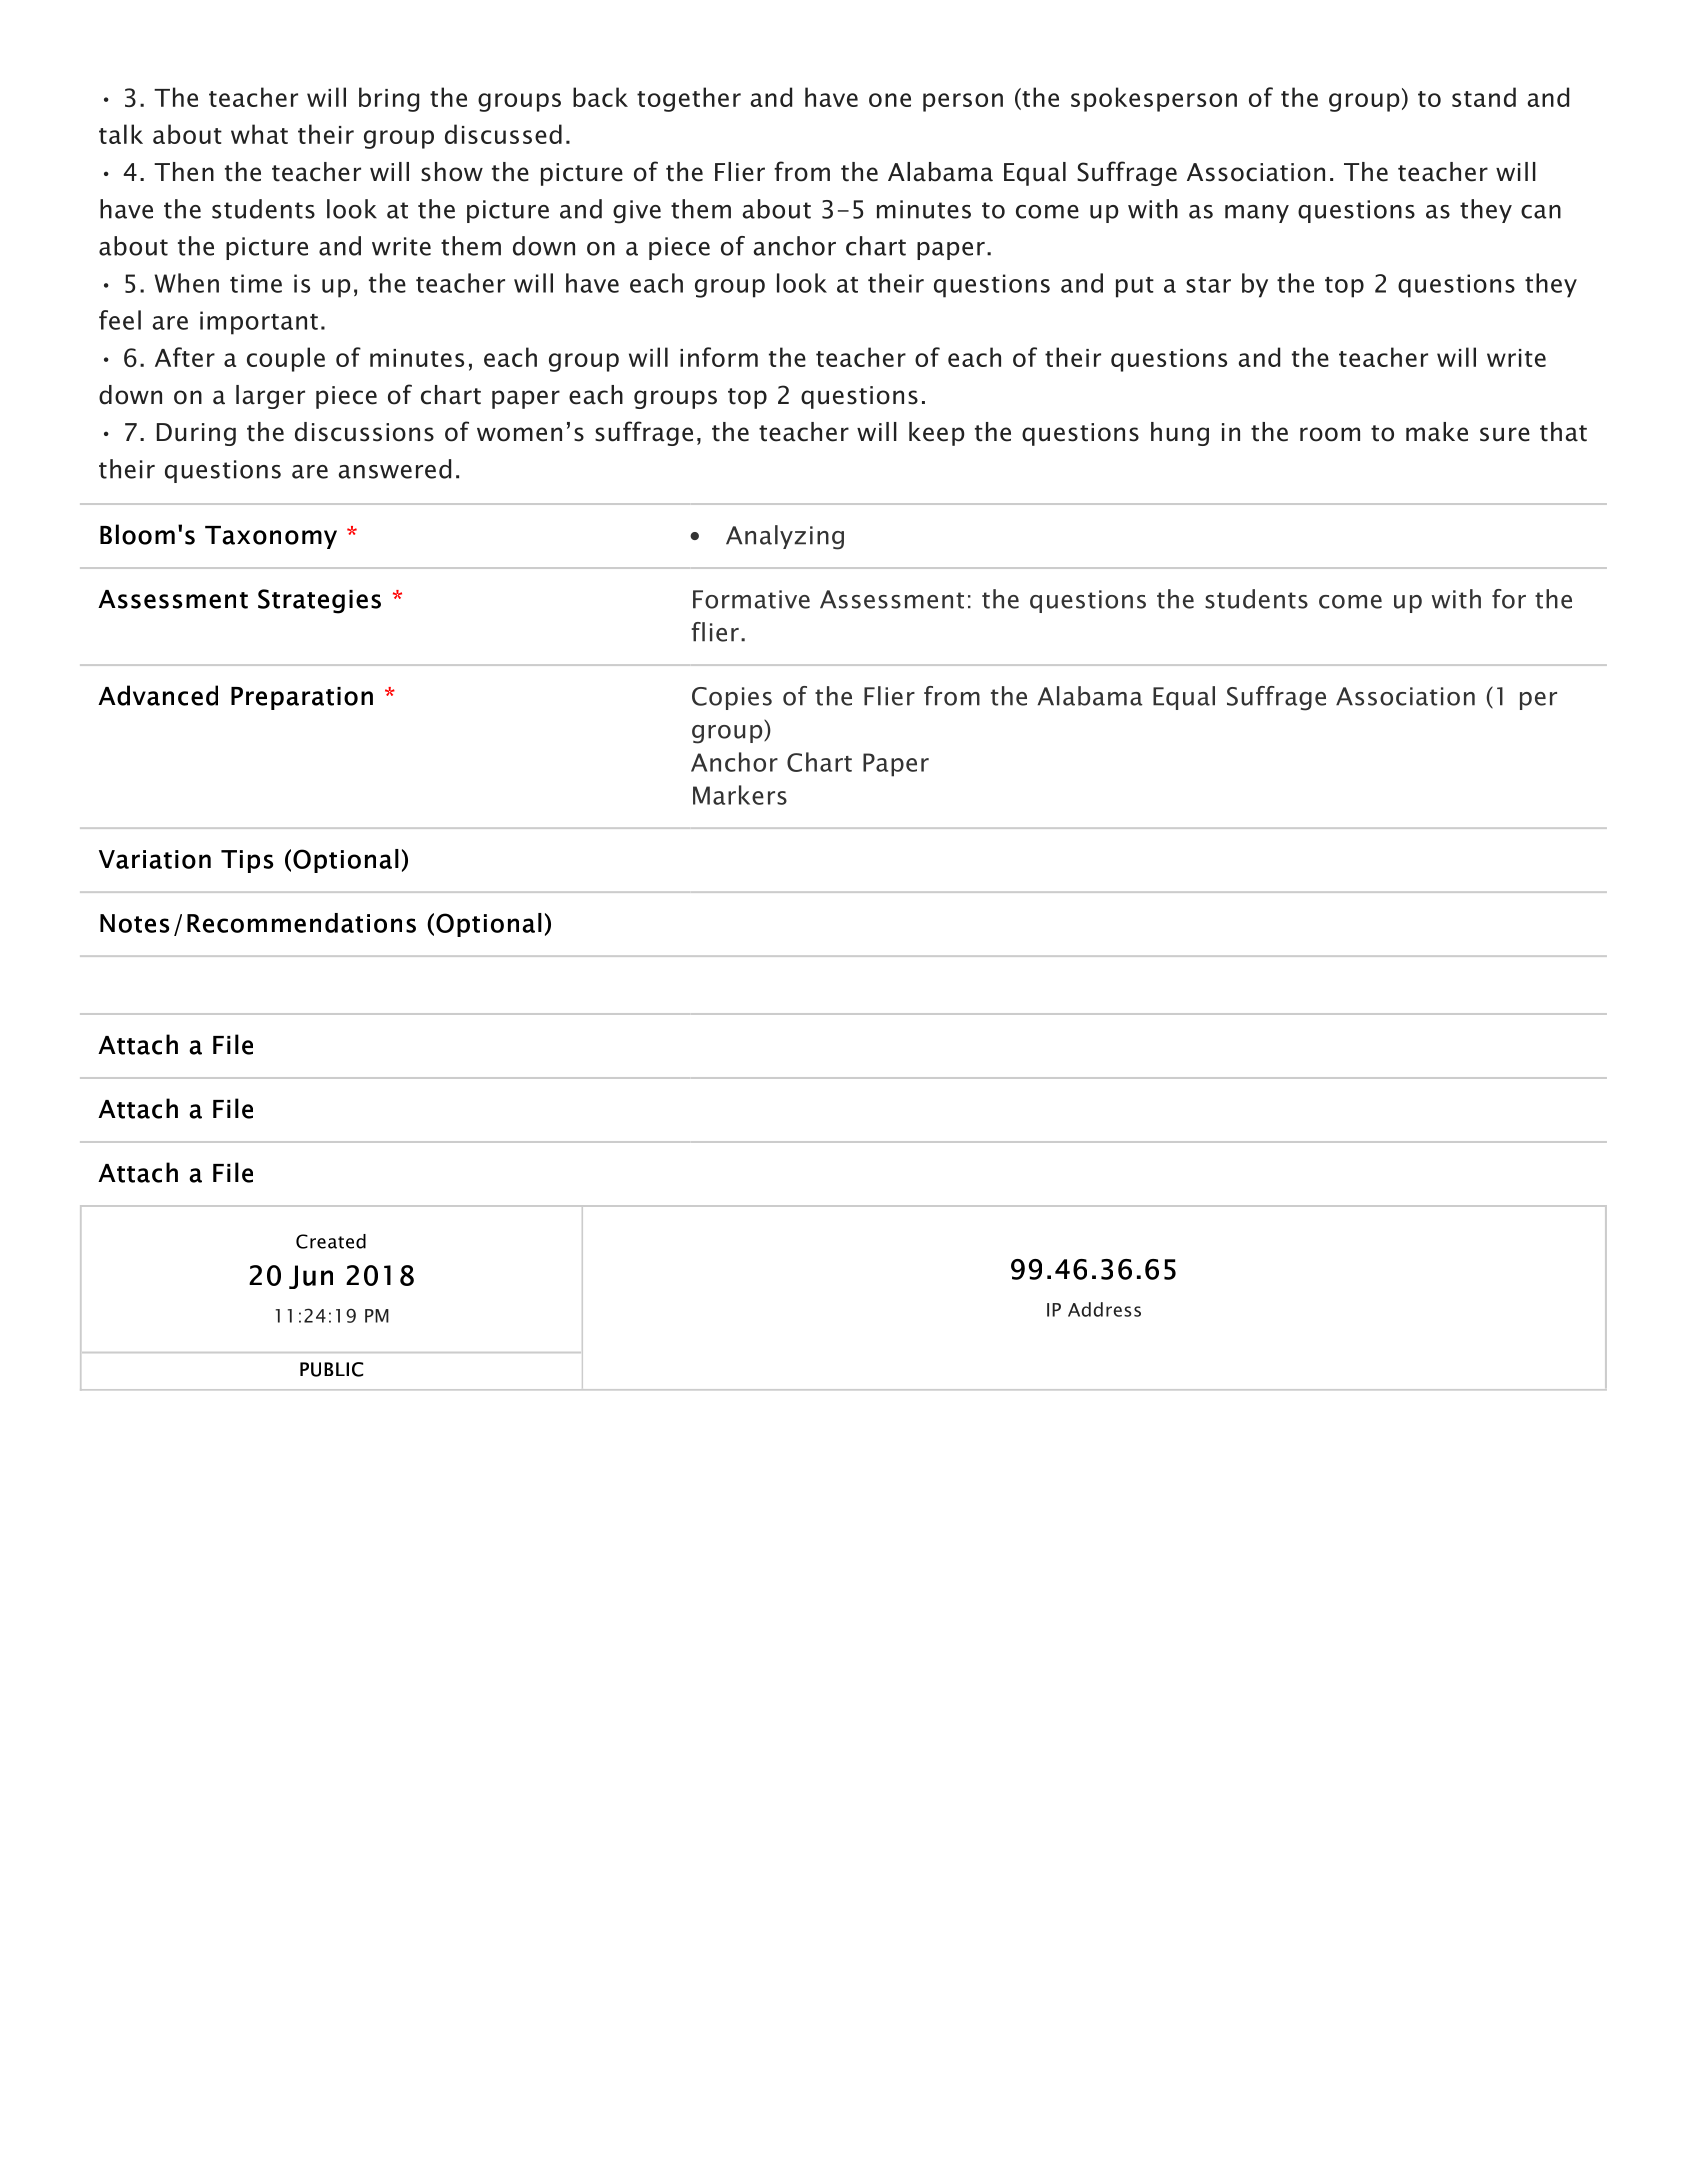  What do you see at coordinates (331, 1369) in the screenshot?
I see `PUBLIC` at bounding box center [331, 1369].
